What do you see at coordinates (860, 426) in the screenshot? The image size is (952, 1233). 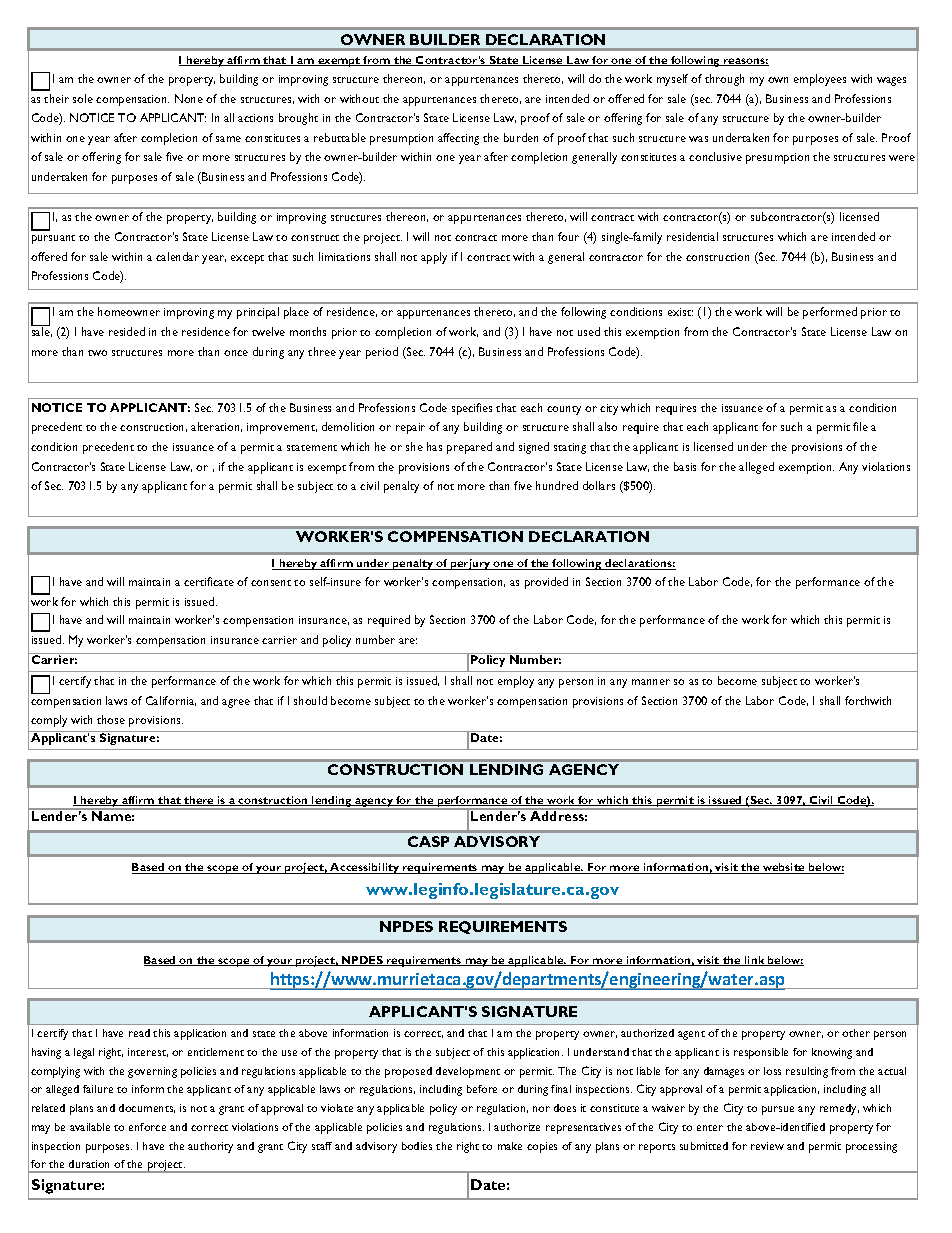 I see `file` at bounding box center [860, 426].
